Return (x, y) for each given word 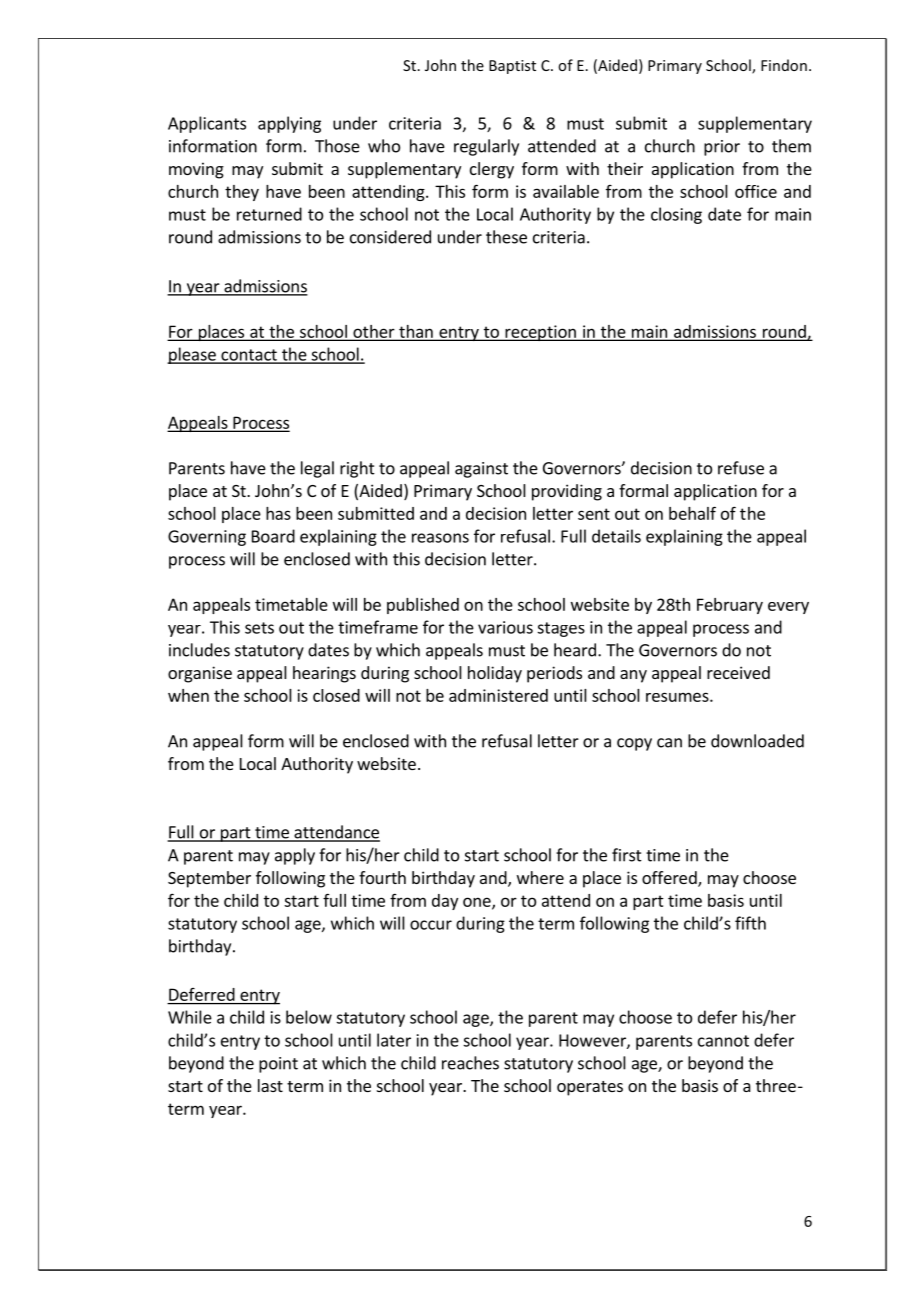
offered (670, 879)
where (540, 877)
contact (249, 356)
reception (540, 333)
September (209, 879)
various (505, 627)
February (730, 606)
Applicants (207, 124)
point (278, 1065)
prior (722, 148)
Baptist (512, 67)
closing (676, 215)
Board (273, 536)
